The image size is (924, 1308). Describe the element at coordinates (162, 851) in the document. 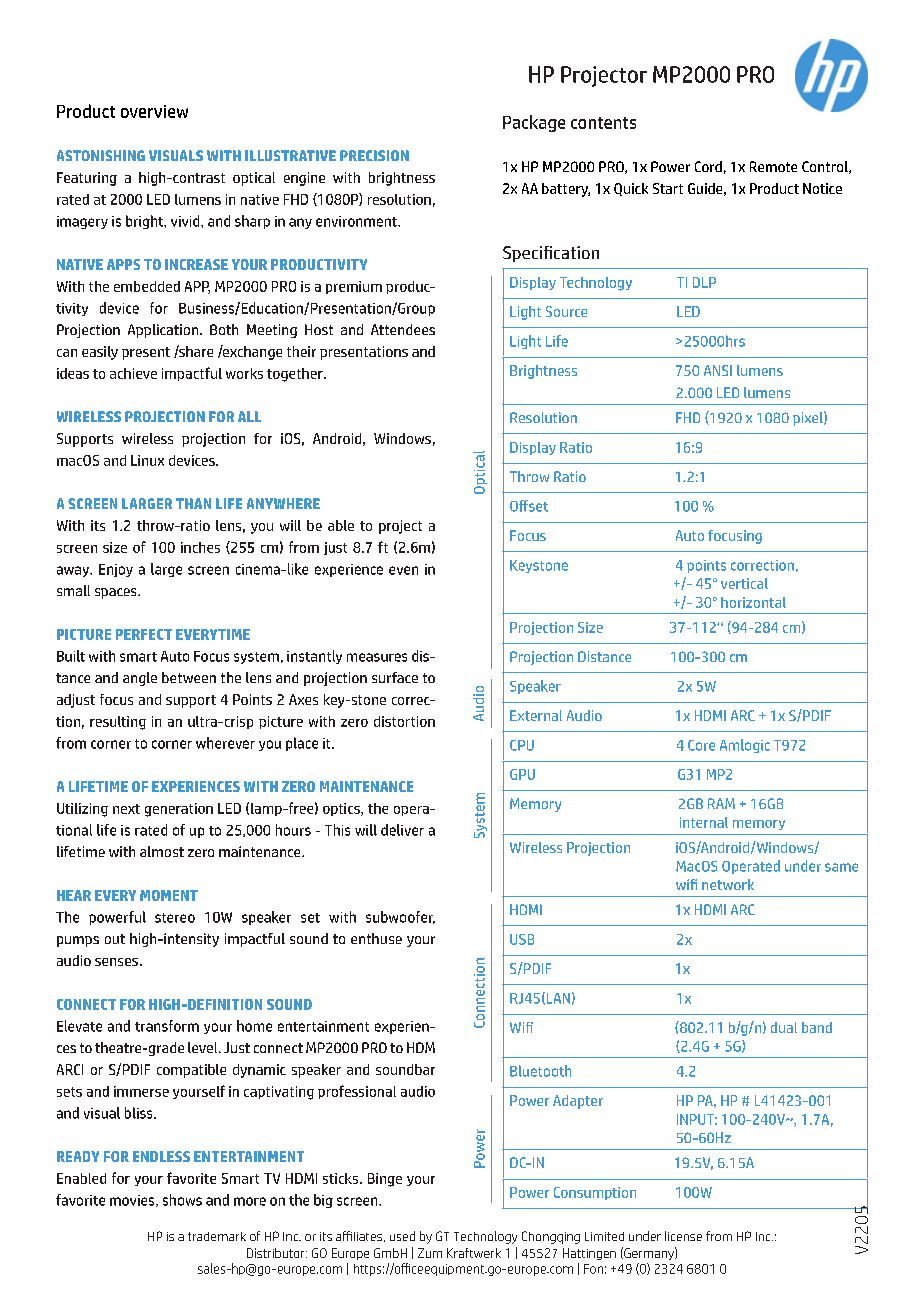

I see `almost` at that location.
